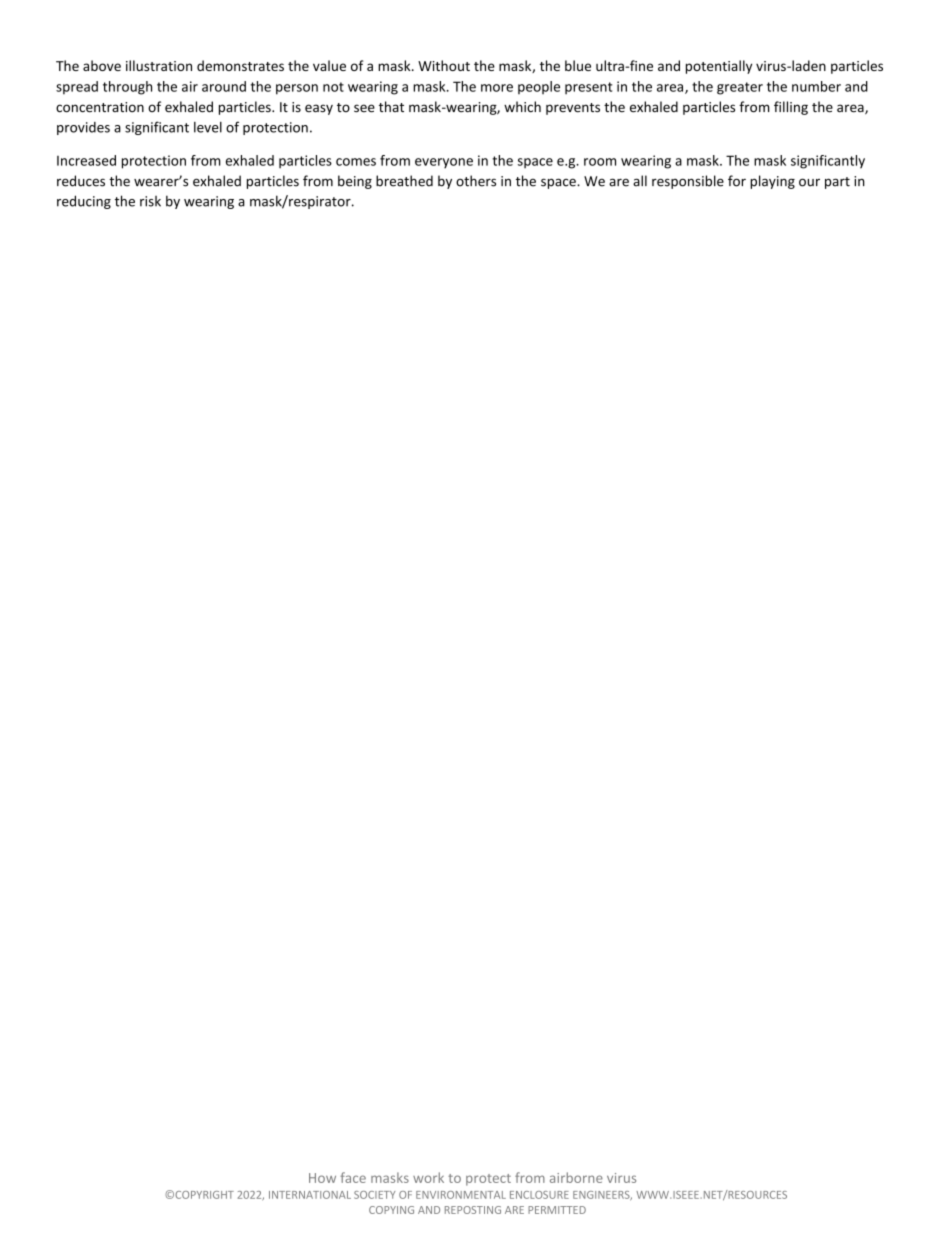 The image size is (952, 1233). Describe the element at coordinates (476, 181) in the screenshot. I see `others` at that location.
